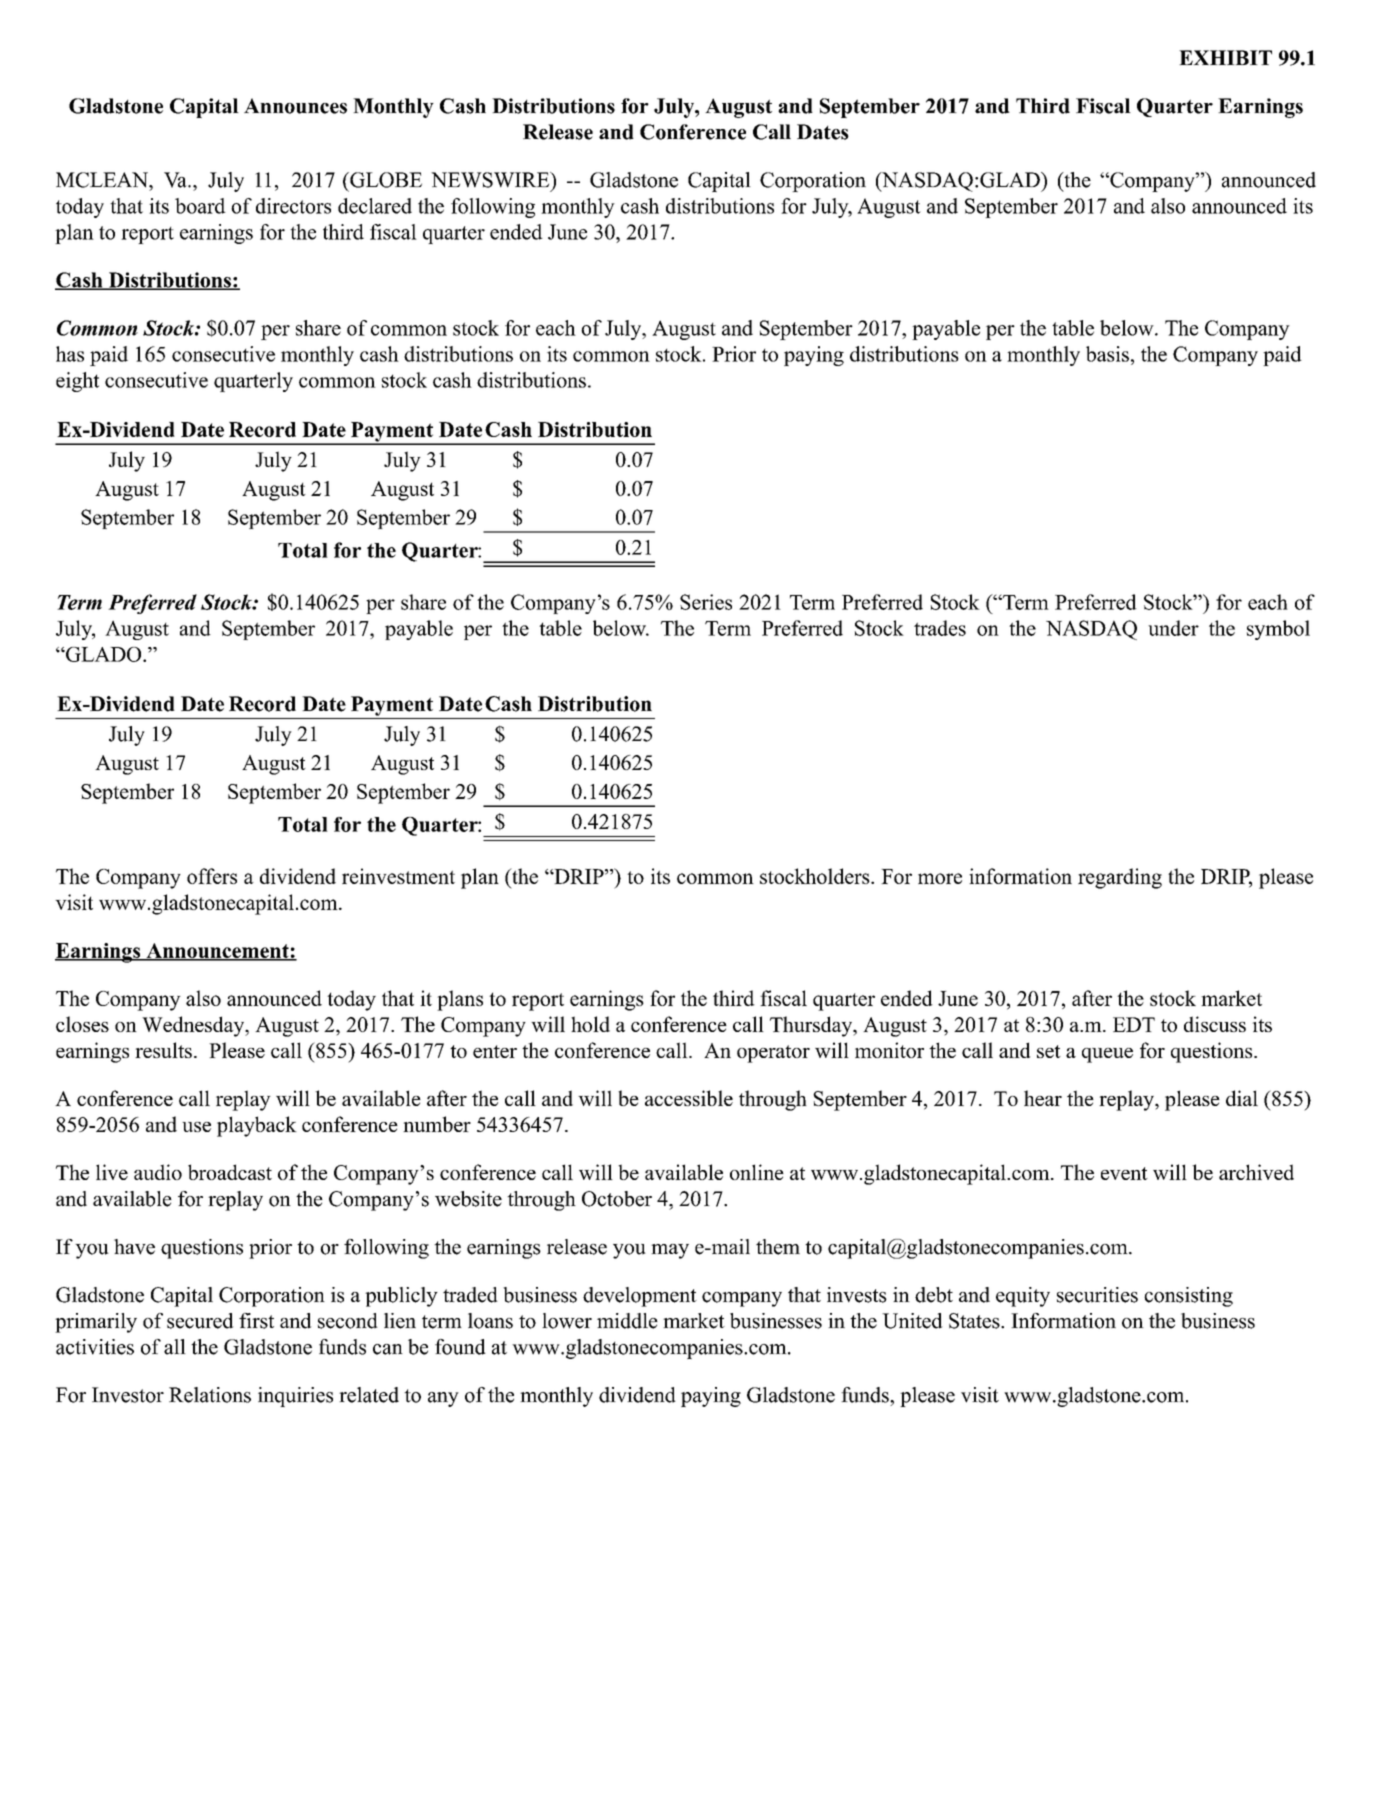 This document has height=1810, width=1399. Describe the element at coordinates (200, 1321) in the document. I see `secured` at that location.
